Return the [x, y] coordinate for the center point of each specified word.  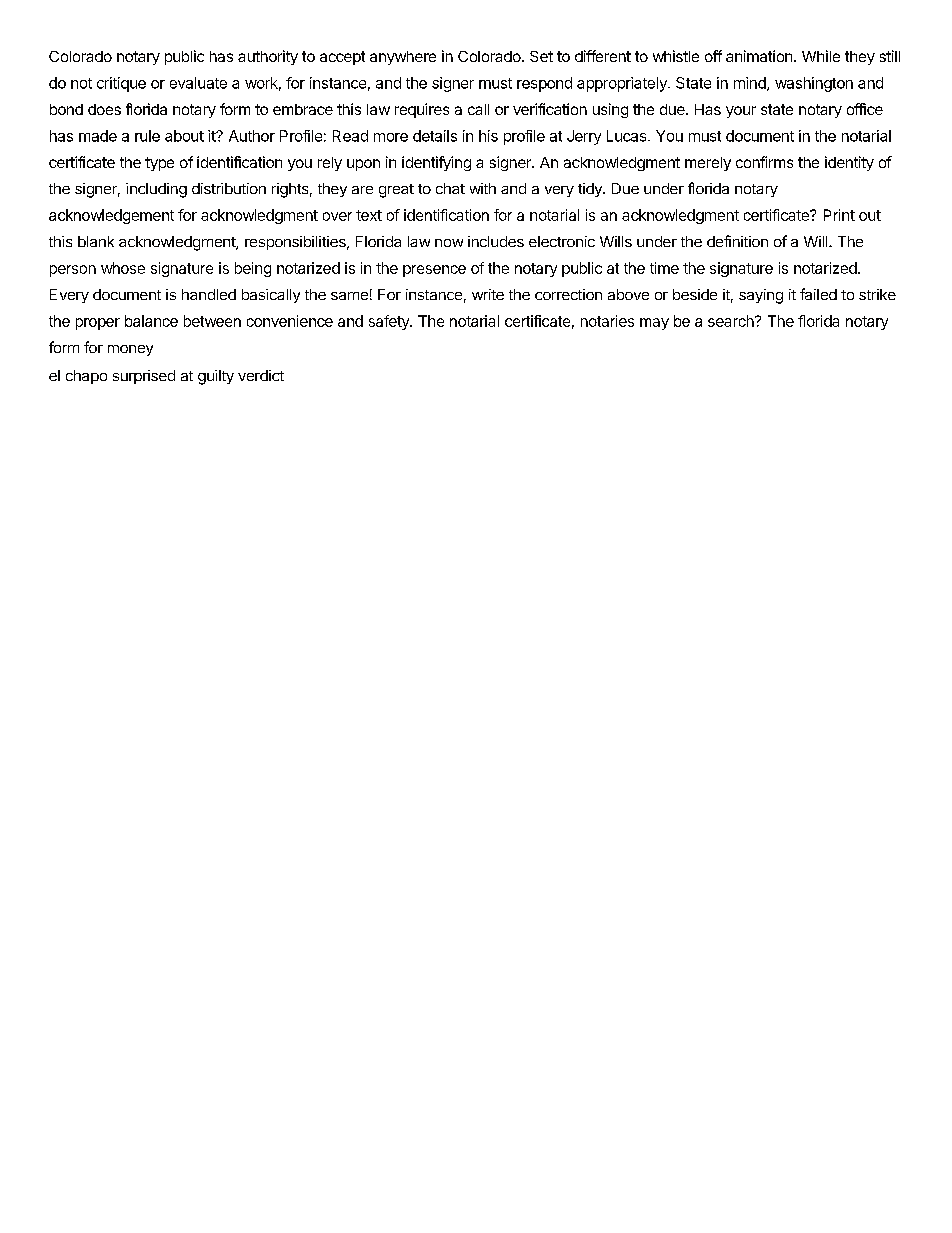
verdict [261, 375]
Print [839, 215]
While [821, 56]
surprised [144, 377]
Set [541, 56]
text [369, 215]
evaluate [198, 83]
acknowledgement [111, 216]
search [732, 321]
